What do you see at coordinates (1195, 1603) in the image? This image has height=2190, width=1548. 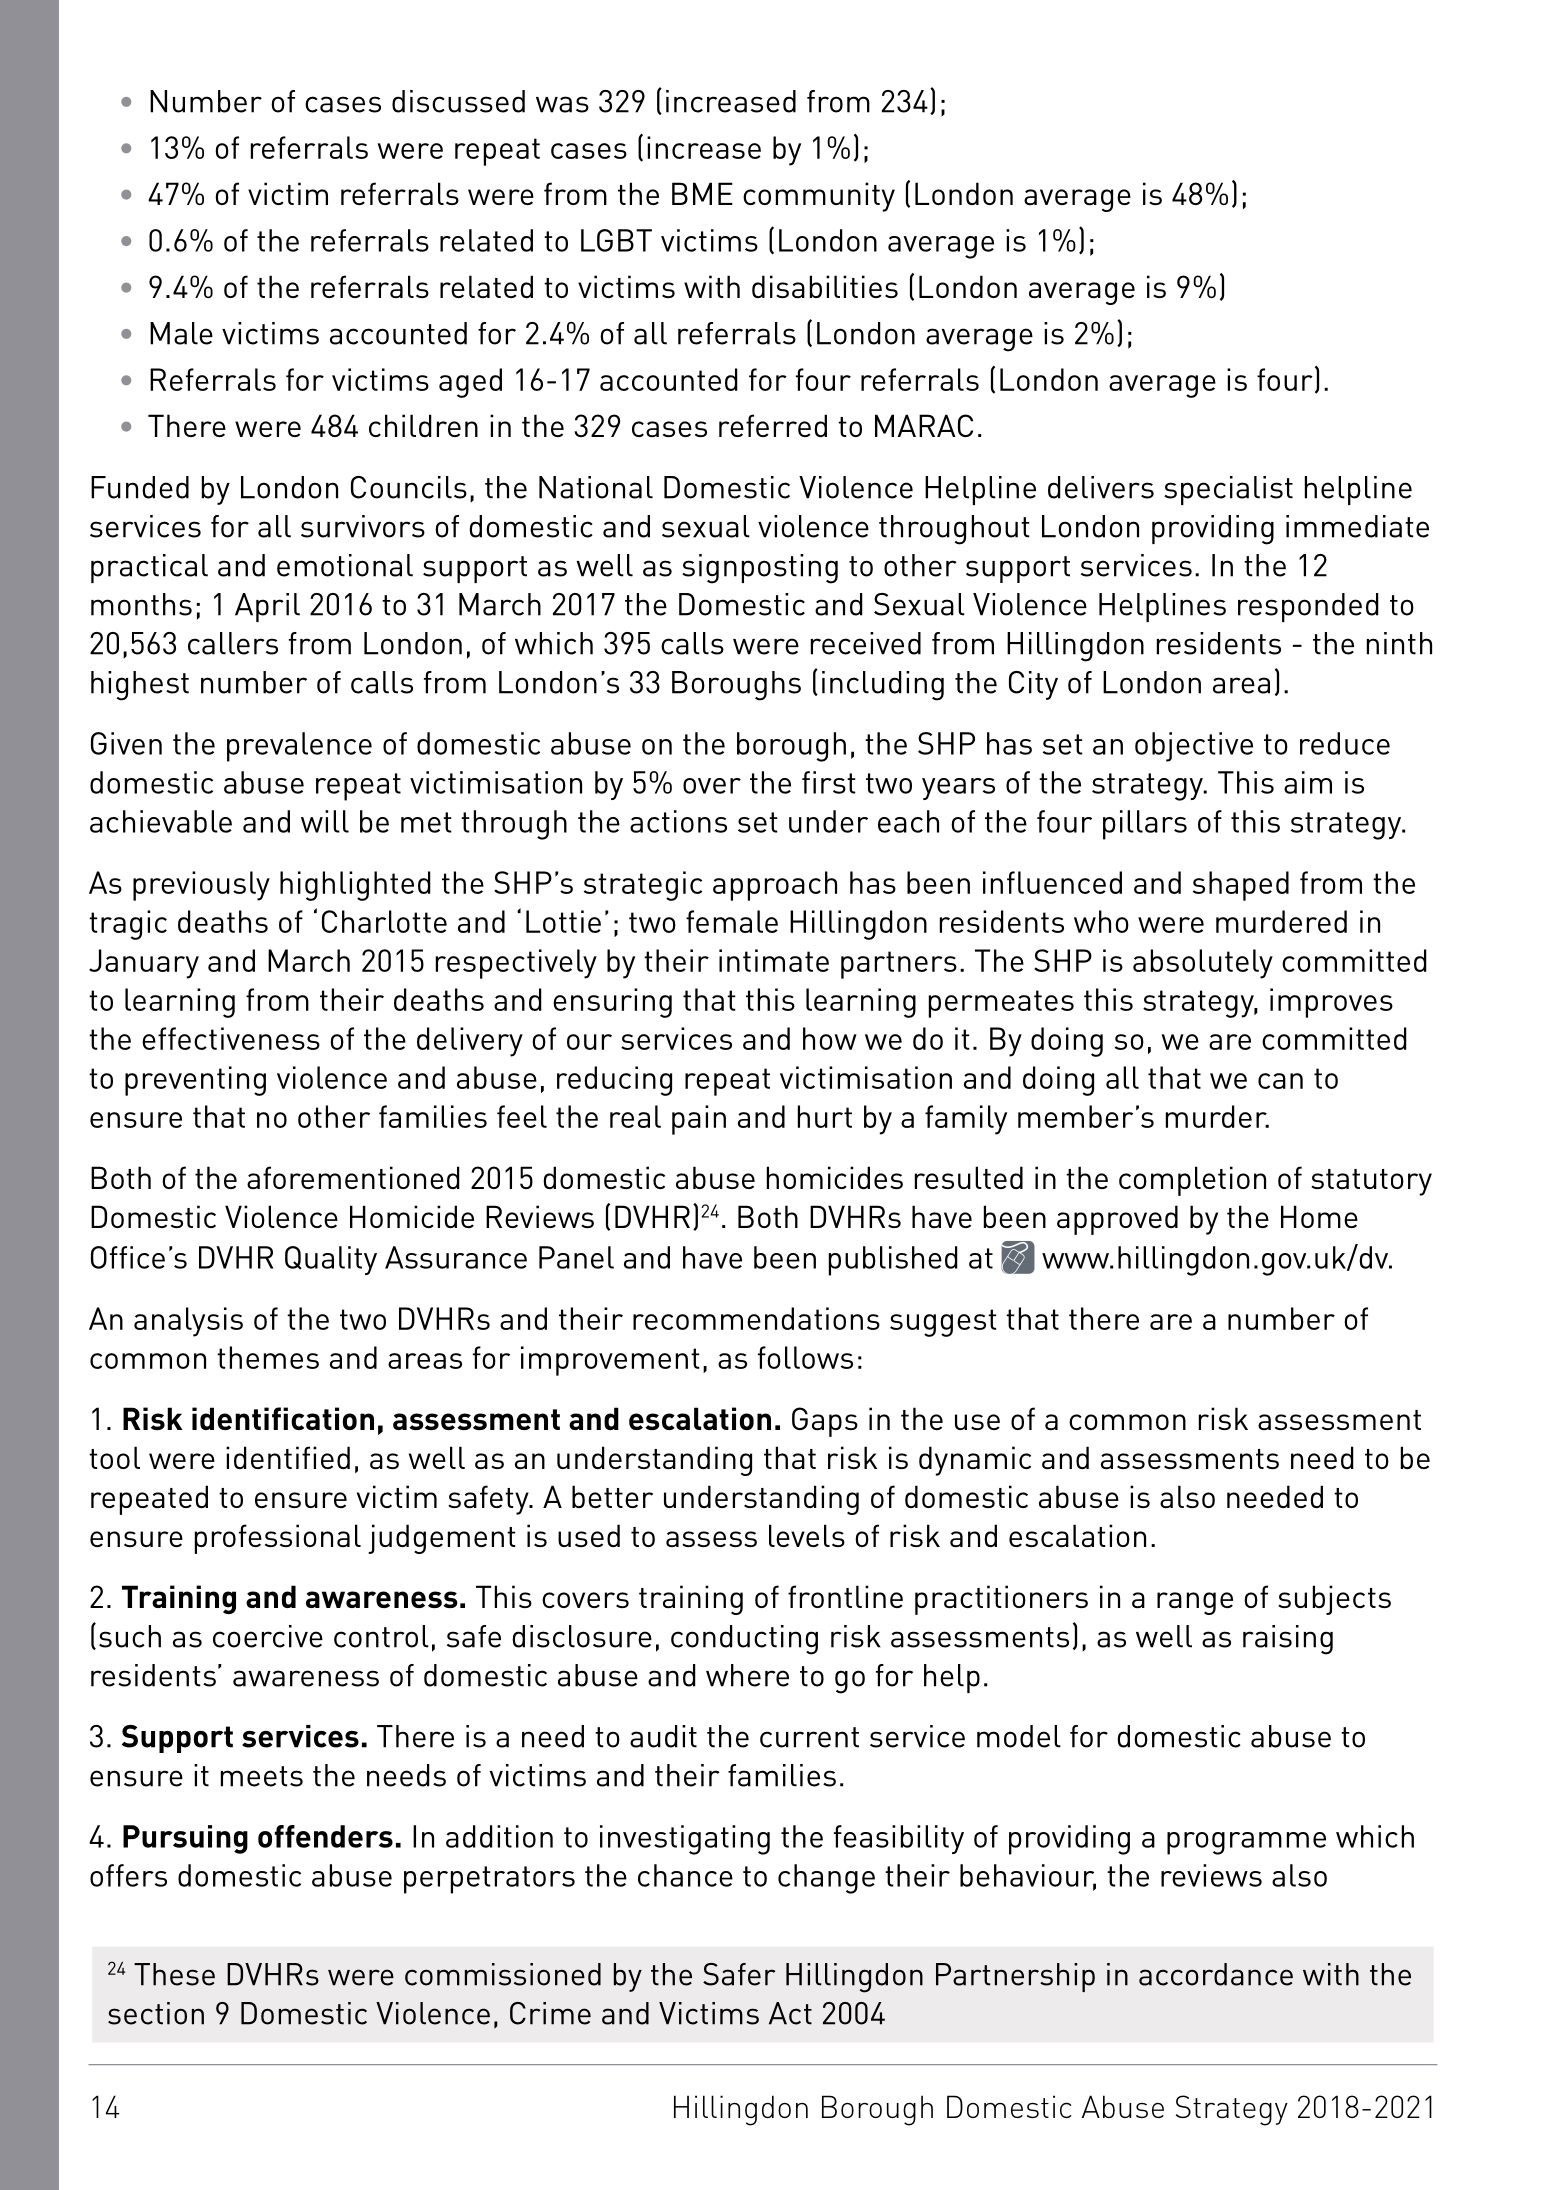 I see `range` at bounding box center [1195, 1603].
